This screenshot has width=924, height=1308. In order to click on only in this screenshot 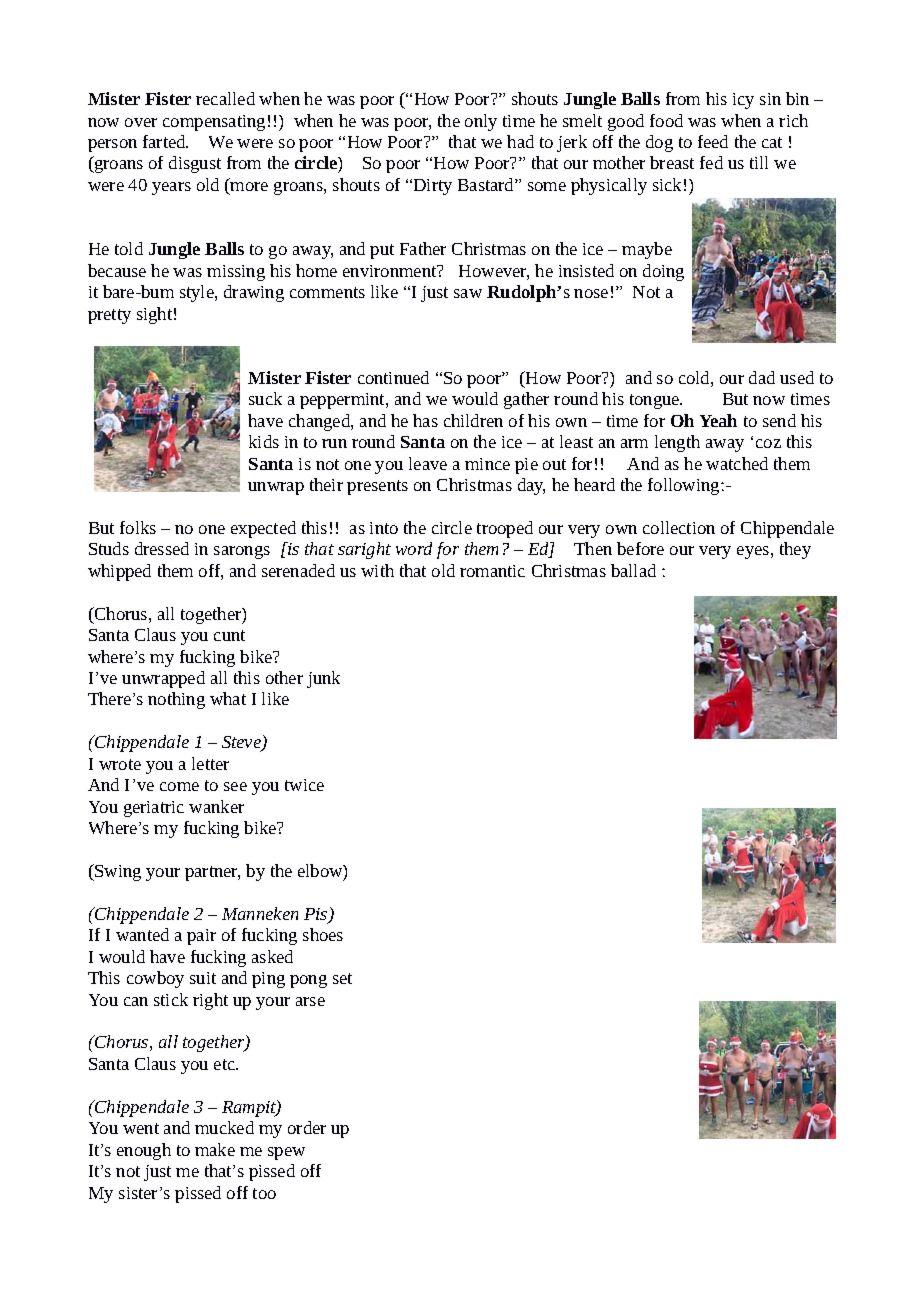, I will do `click(481, 122)`.
